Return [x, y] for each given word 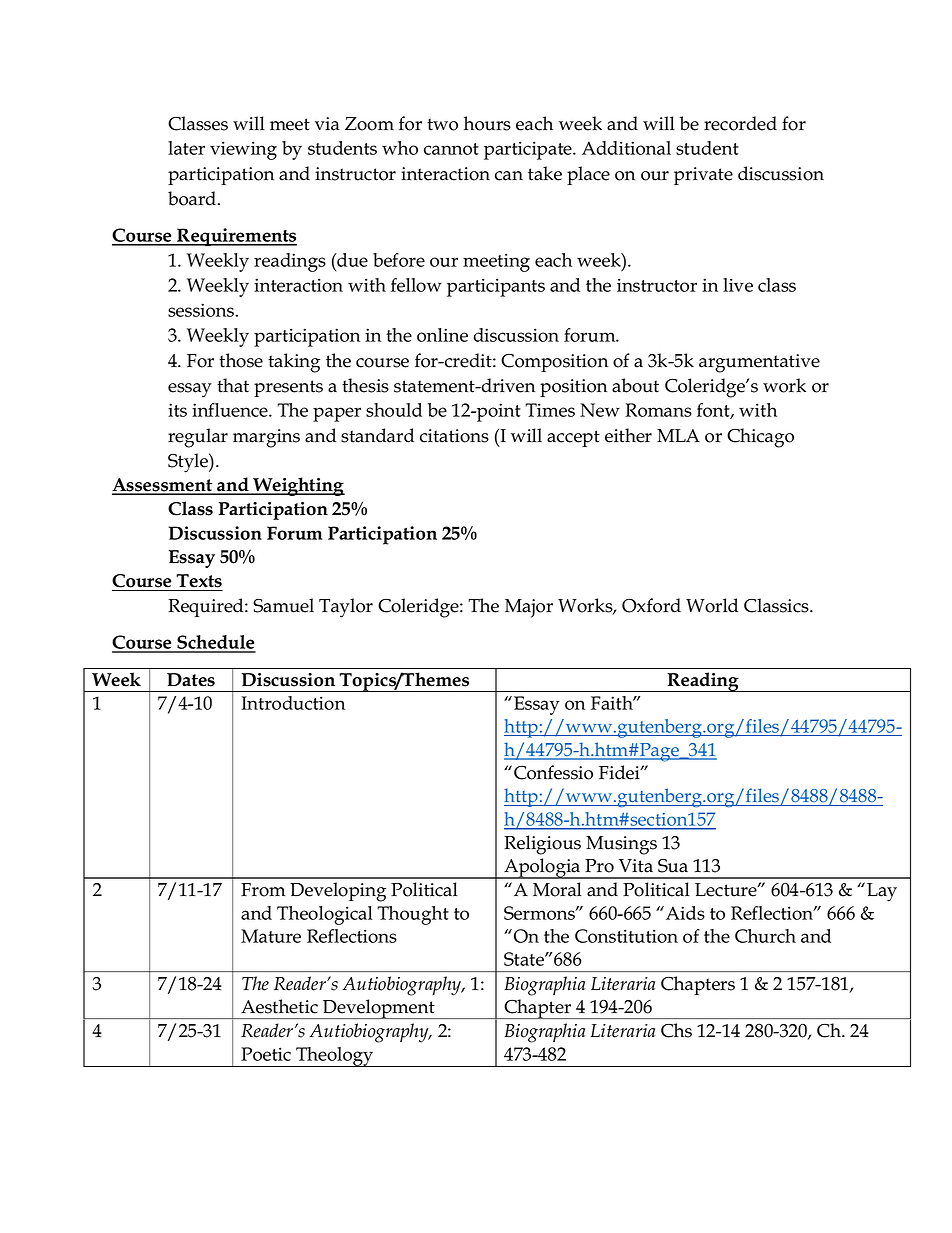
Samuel [283, 605]
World [712, 605]
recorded [740, 123]
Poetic [266, 1054]
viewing [243, 150]
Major [529, 608]
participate [529, 150]
